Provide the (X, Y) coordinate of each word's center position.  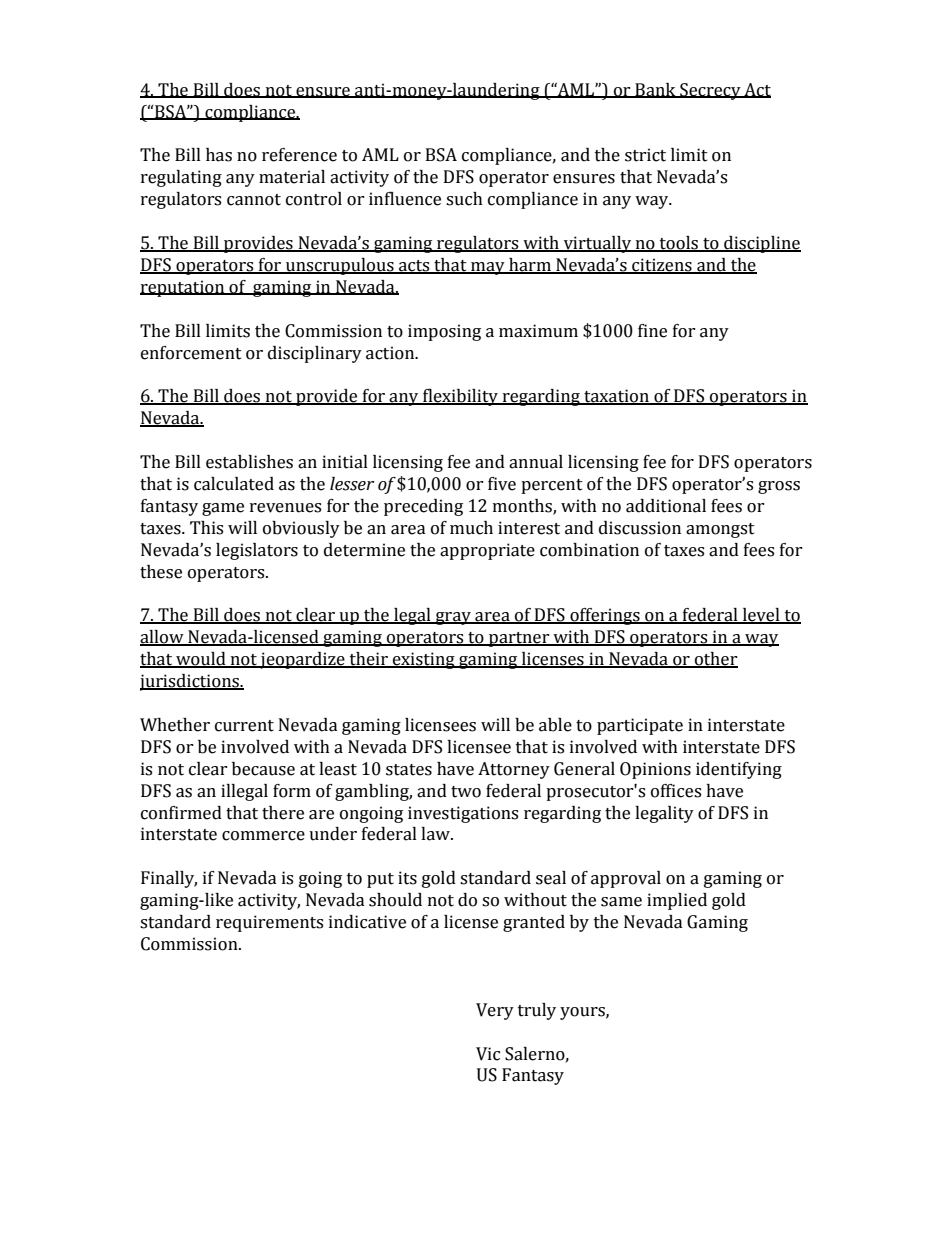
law (436, 834)
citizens (662, 266)
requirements (269, 923)
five (502, 484)
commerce (263, 836)
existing (424, 660)
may (488, 268)
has (219, 155)
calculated (234, 484)
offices (676, 791)
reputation (183, 288)
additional (666, 506)
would (201, 660)
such (464, 199)
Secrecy (710, 91)
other (715, 660)
